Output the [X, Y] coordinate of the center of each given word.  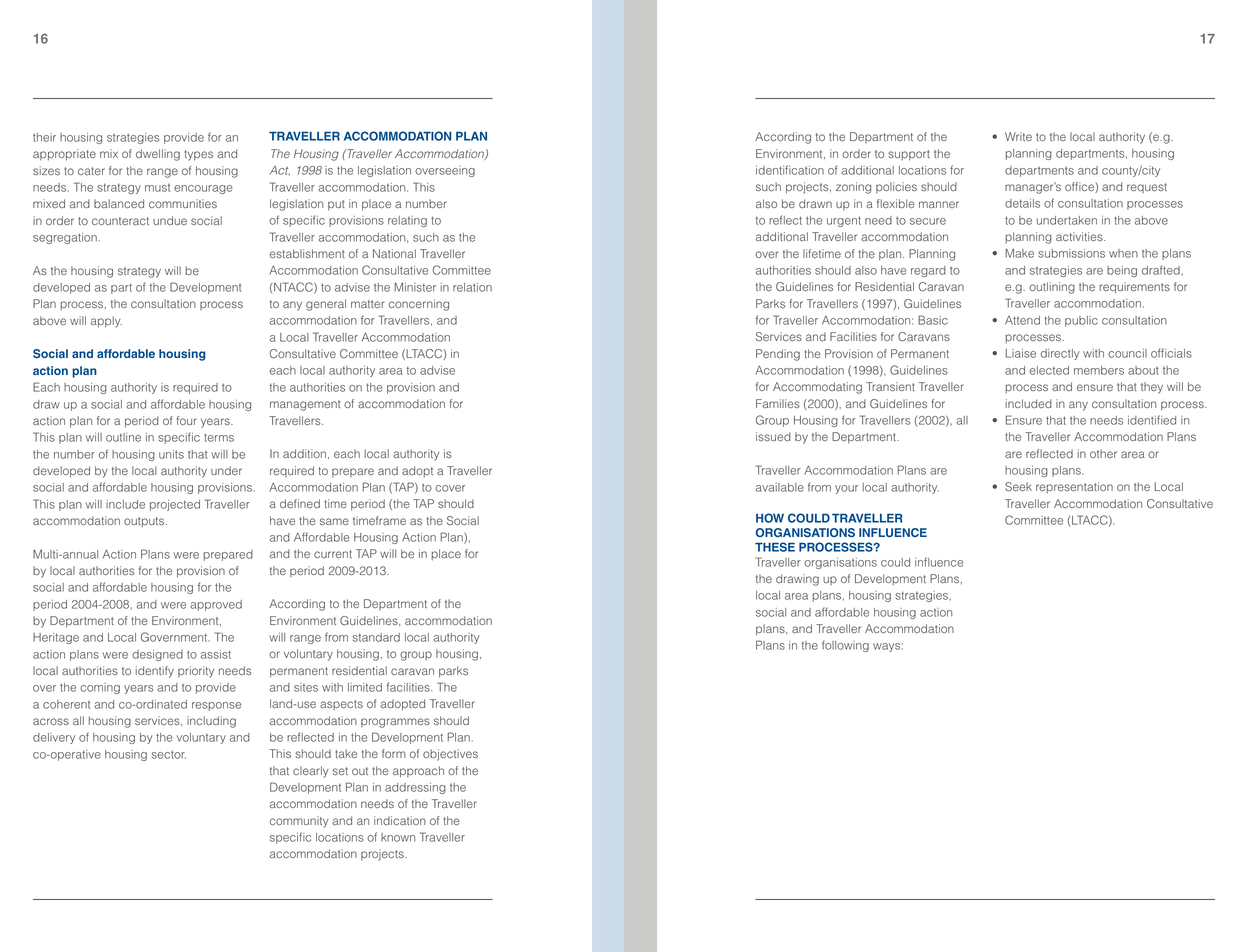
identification [790, 170]
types [198, 155]
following [845, 646]
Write [1018, 136]
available [780, 487]
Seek [1018, 487]
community [299, 822]
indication [400, 820]
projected [175, 505]
